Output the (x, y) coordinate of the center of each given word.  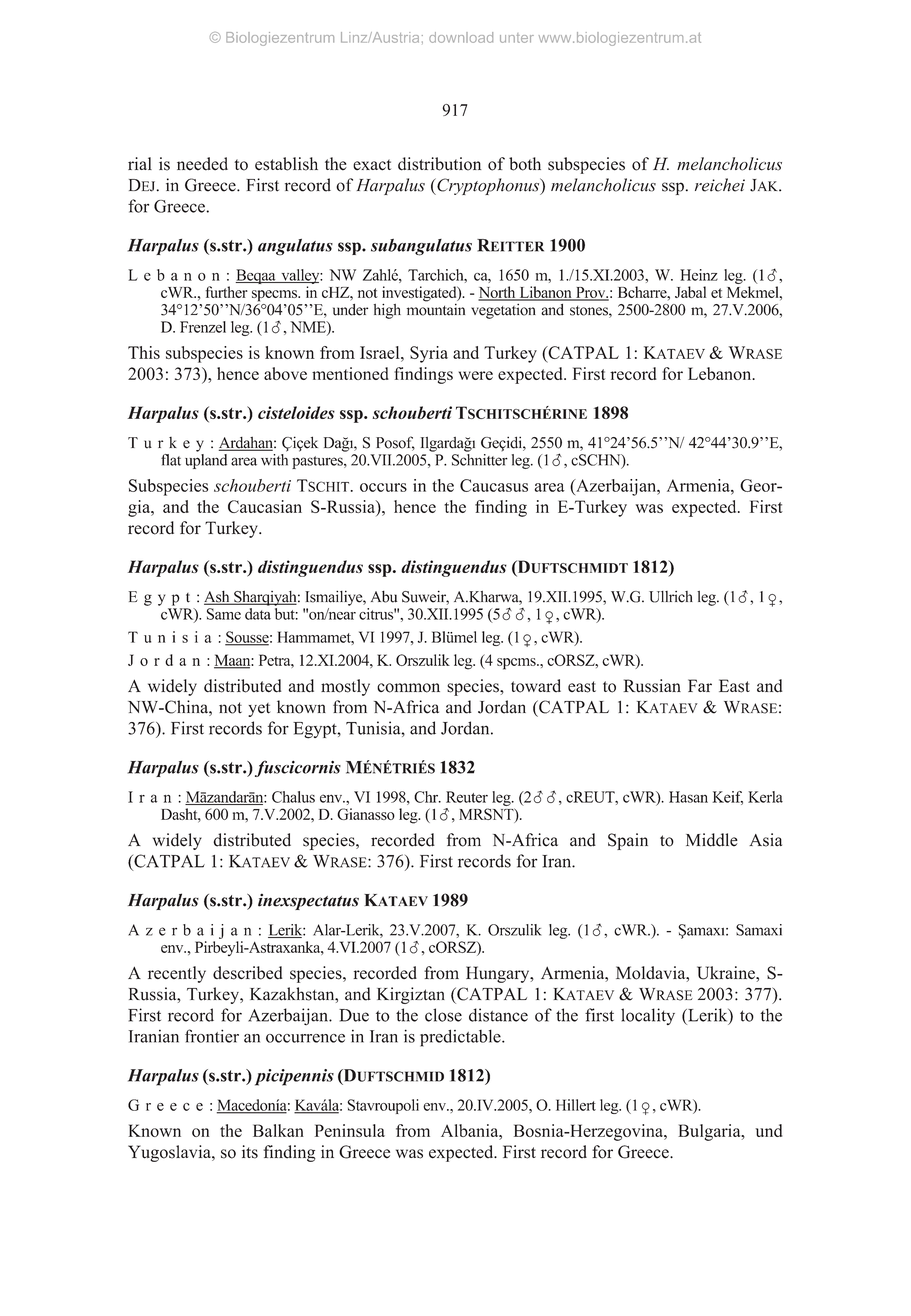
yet (259, 710)
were (476, 375)
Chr (427, 797)
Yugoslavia (170, 1153)
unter (517, 38)
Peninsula (350, 1130)
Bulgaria (710, 1132)
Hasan (688, 797)
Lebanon (721, 373)
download (461, 37)
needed (202, 164)
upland (206, 461)
